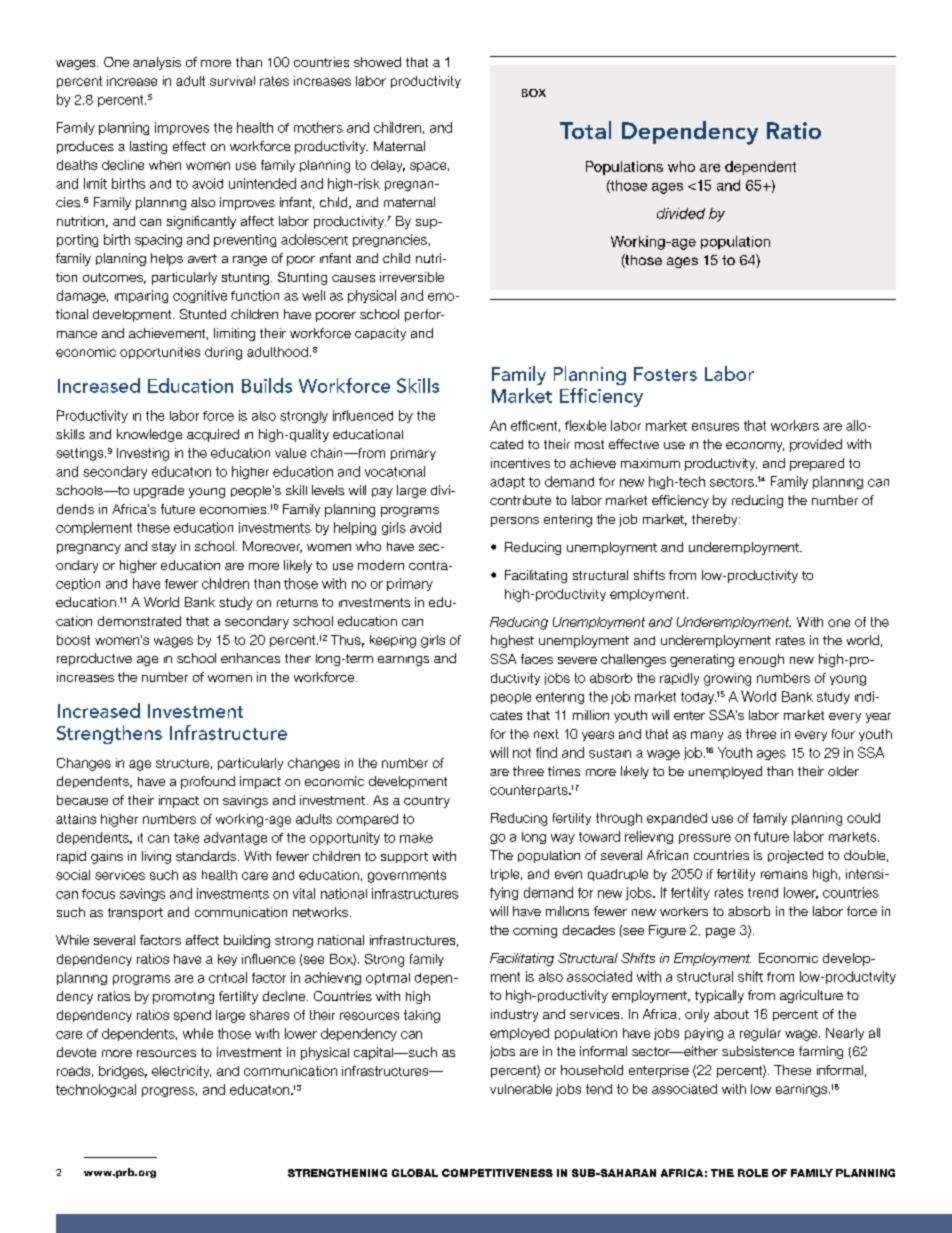 The image size is (952, 1233). Describe the element at coordinates (753, 1173) in the page. I see `Role` at that location.
